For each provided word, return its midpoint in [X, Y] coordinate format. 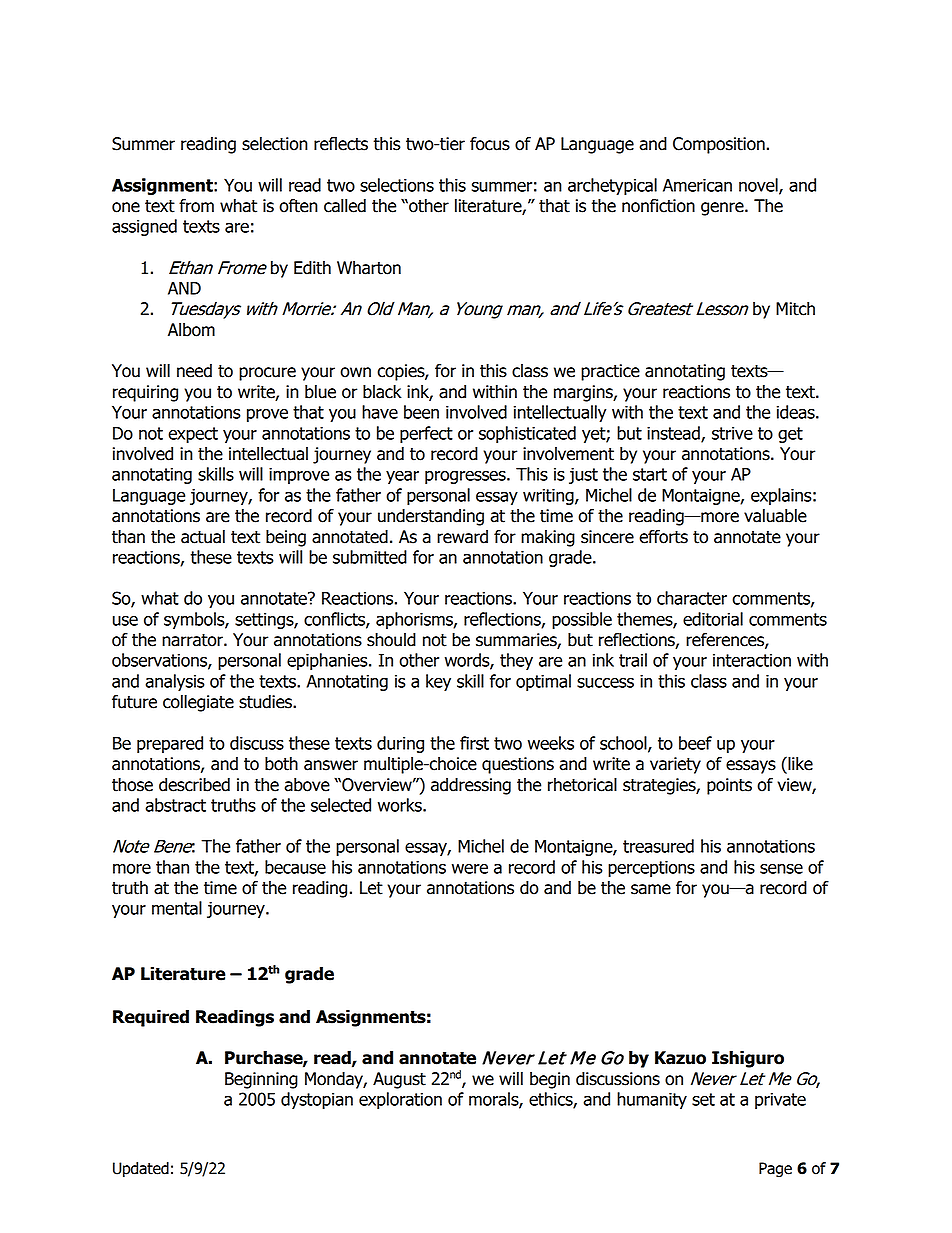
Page [775, 1169]
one [126, 207]
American [697, 185]
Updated [141, 1170]
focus [490, 143]
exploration [400, 1100]
